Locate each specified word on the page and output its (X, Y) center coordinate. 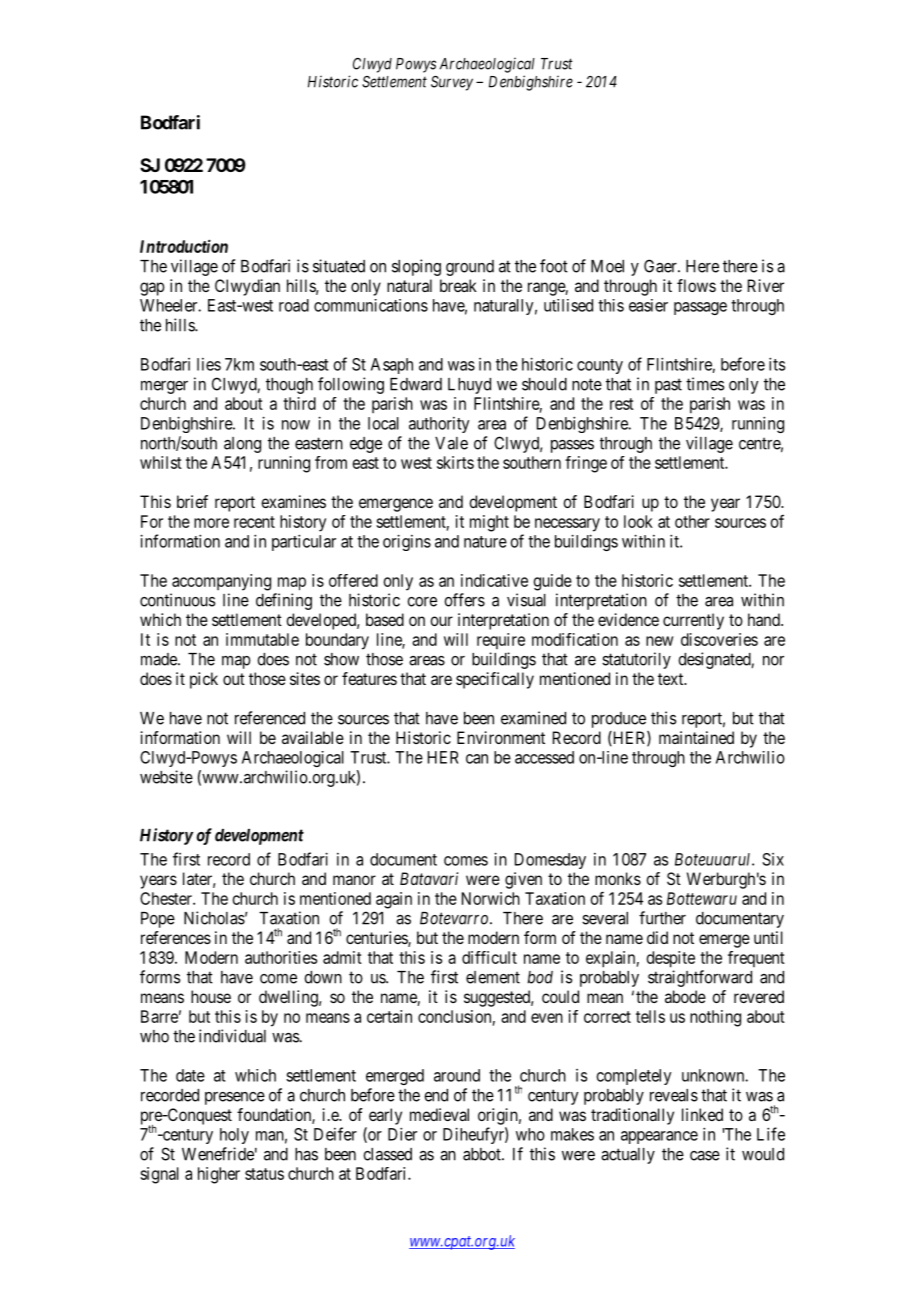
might (489, 523)
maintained (696, 737)
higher (219, 1175)
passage (700, 308)
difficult (489, 957)
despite (671, 959)
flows (696, 285)
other (692, 521)
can (477, 759)
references (176, 937)
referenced (270, 718)
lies (209, 364)
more (211, 523)
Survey (452, 83)
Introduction (184, 246)
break (458, 285)
